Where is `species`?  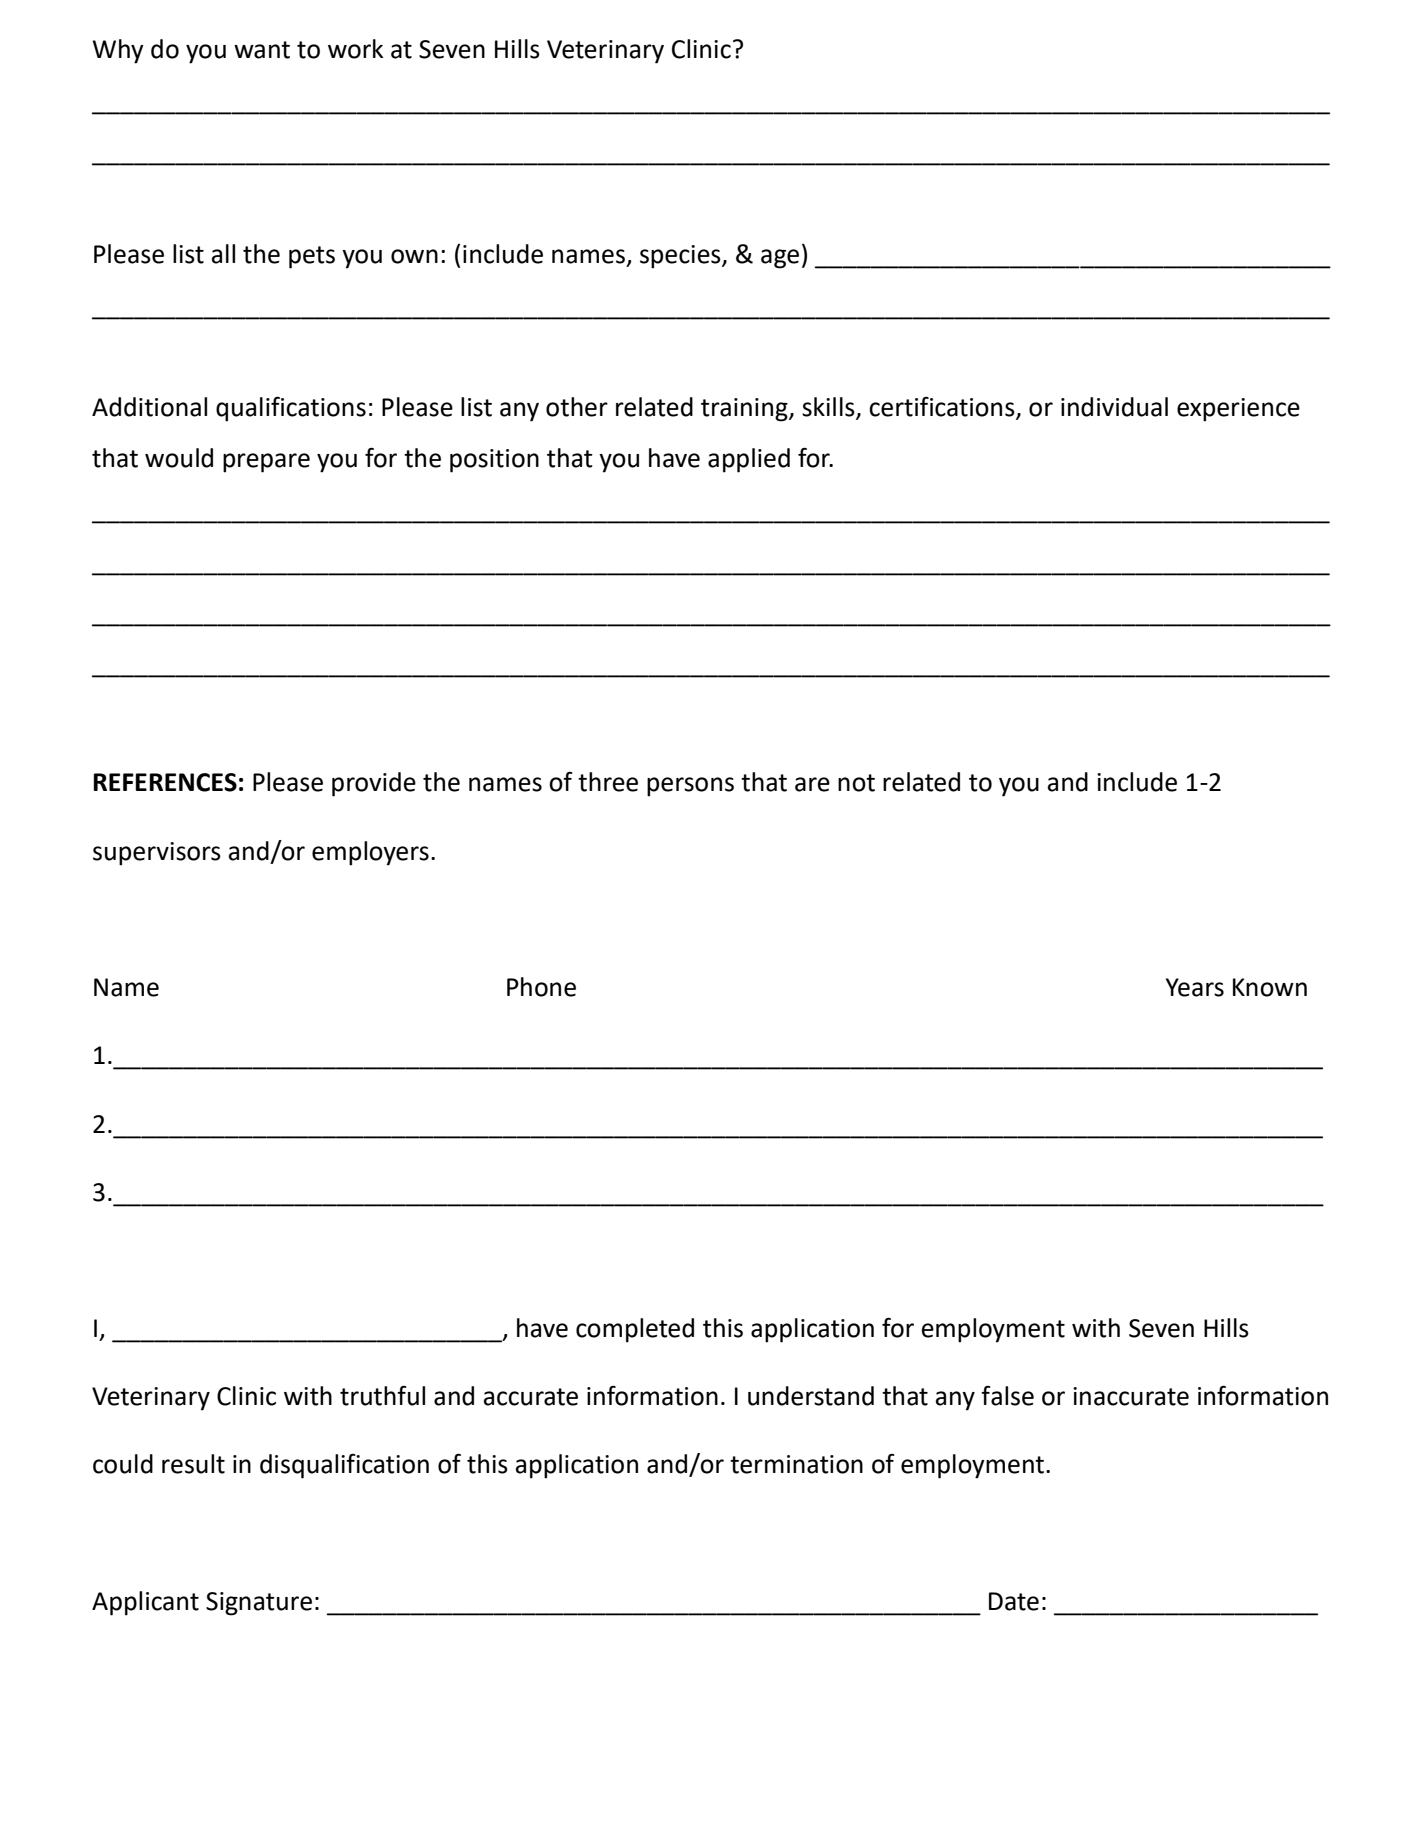 species is located at coordinates (681, 257).
